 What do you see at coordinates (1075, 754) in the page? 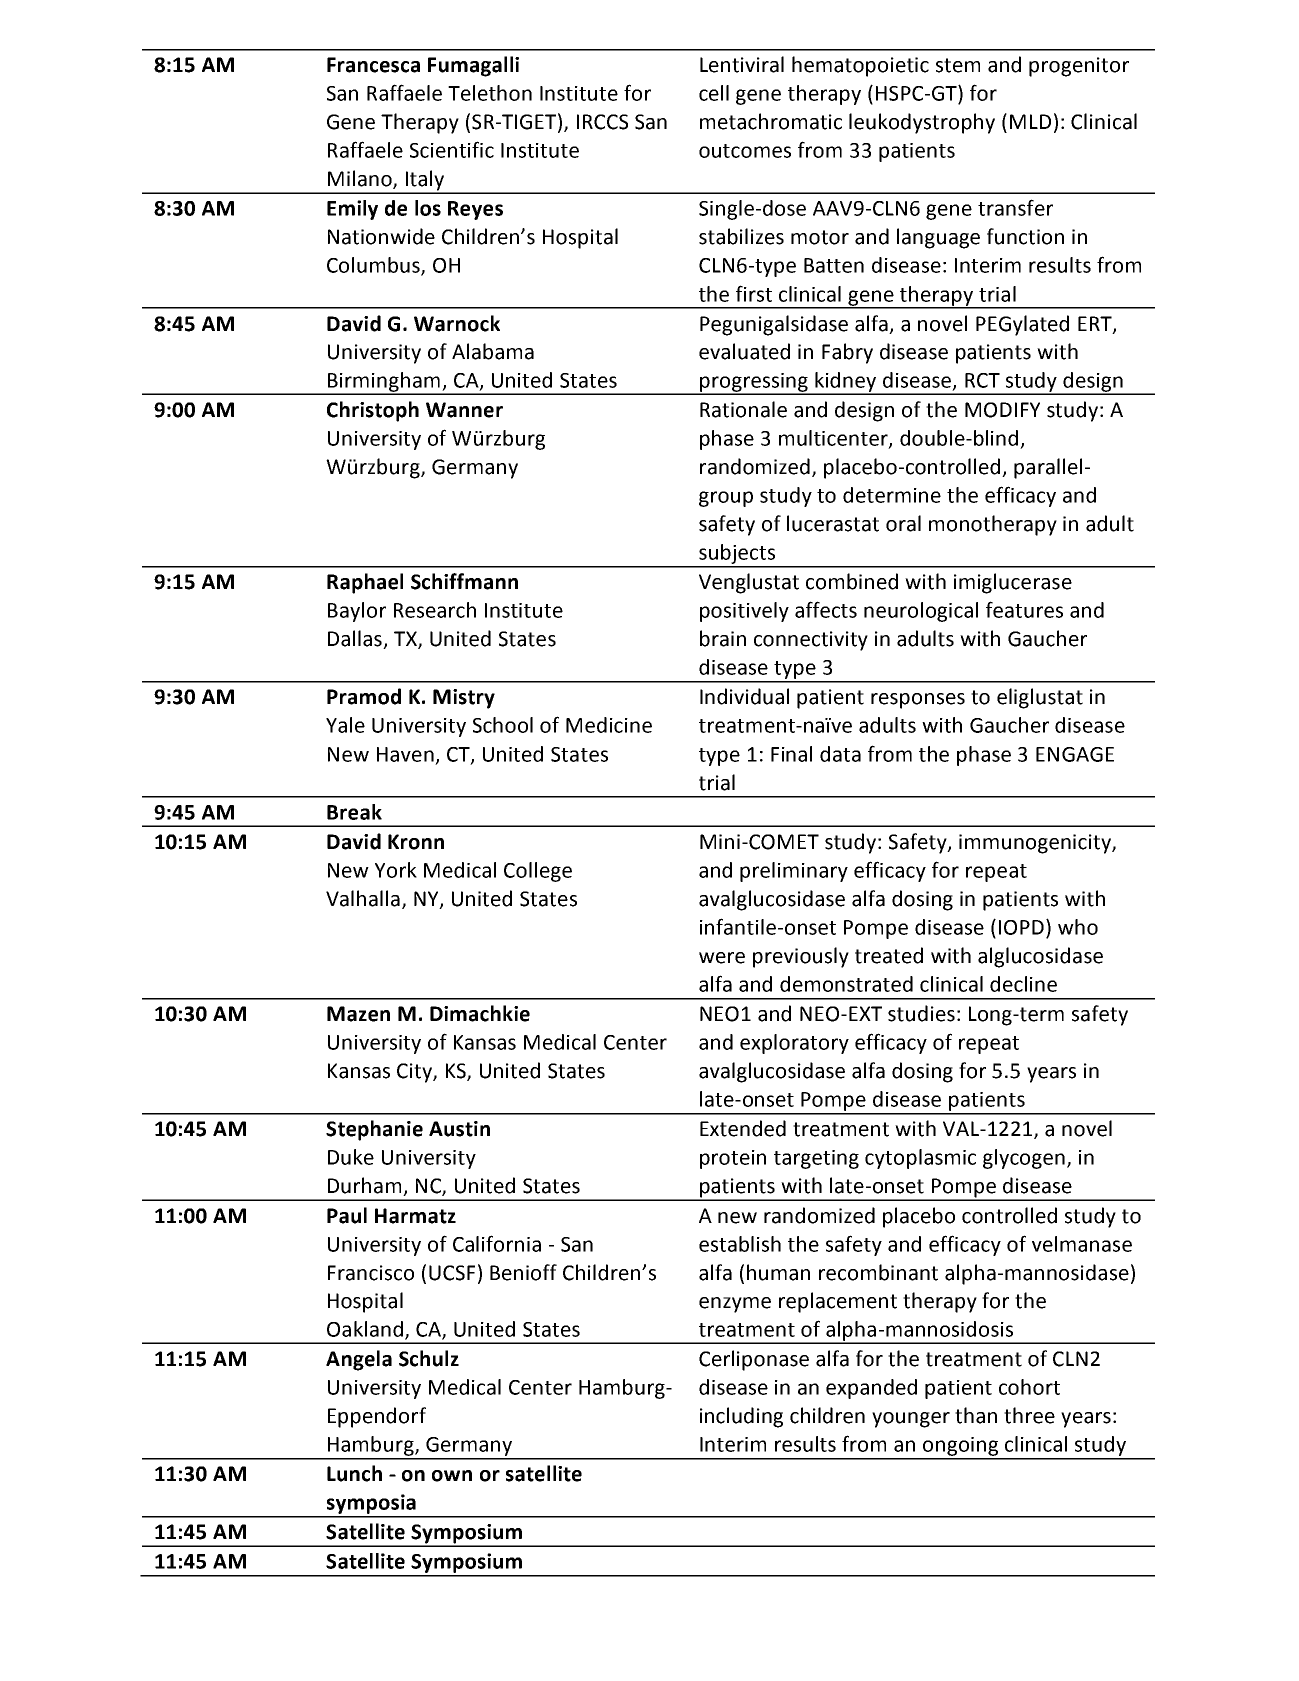
I see `ENGAGE` at bounding box center [1075, 754].
